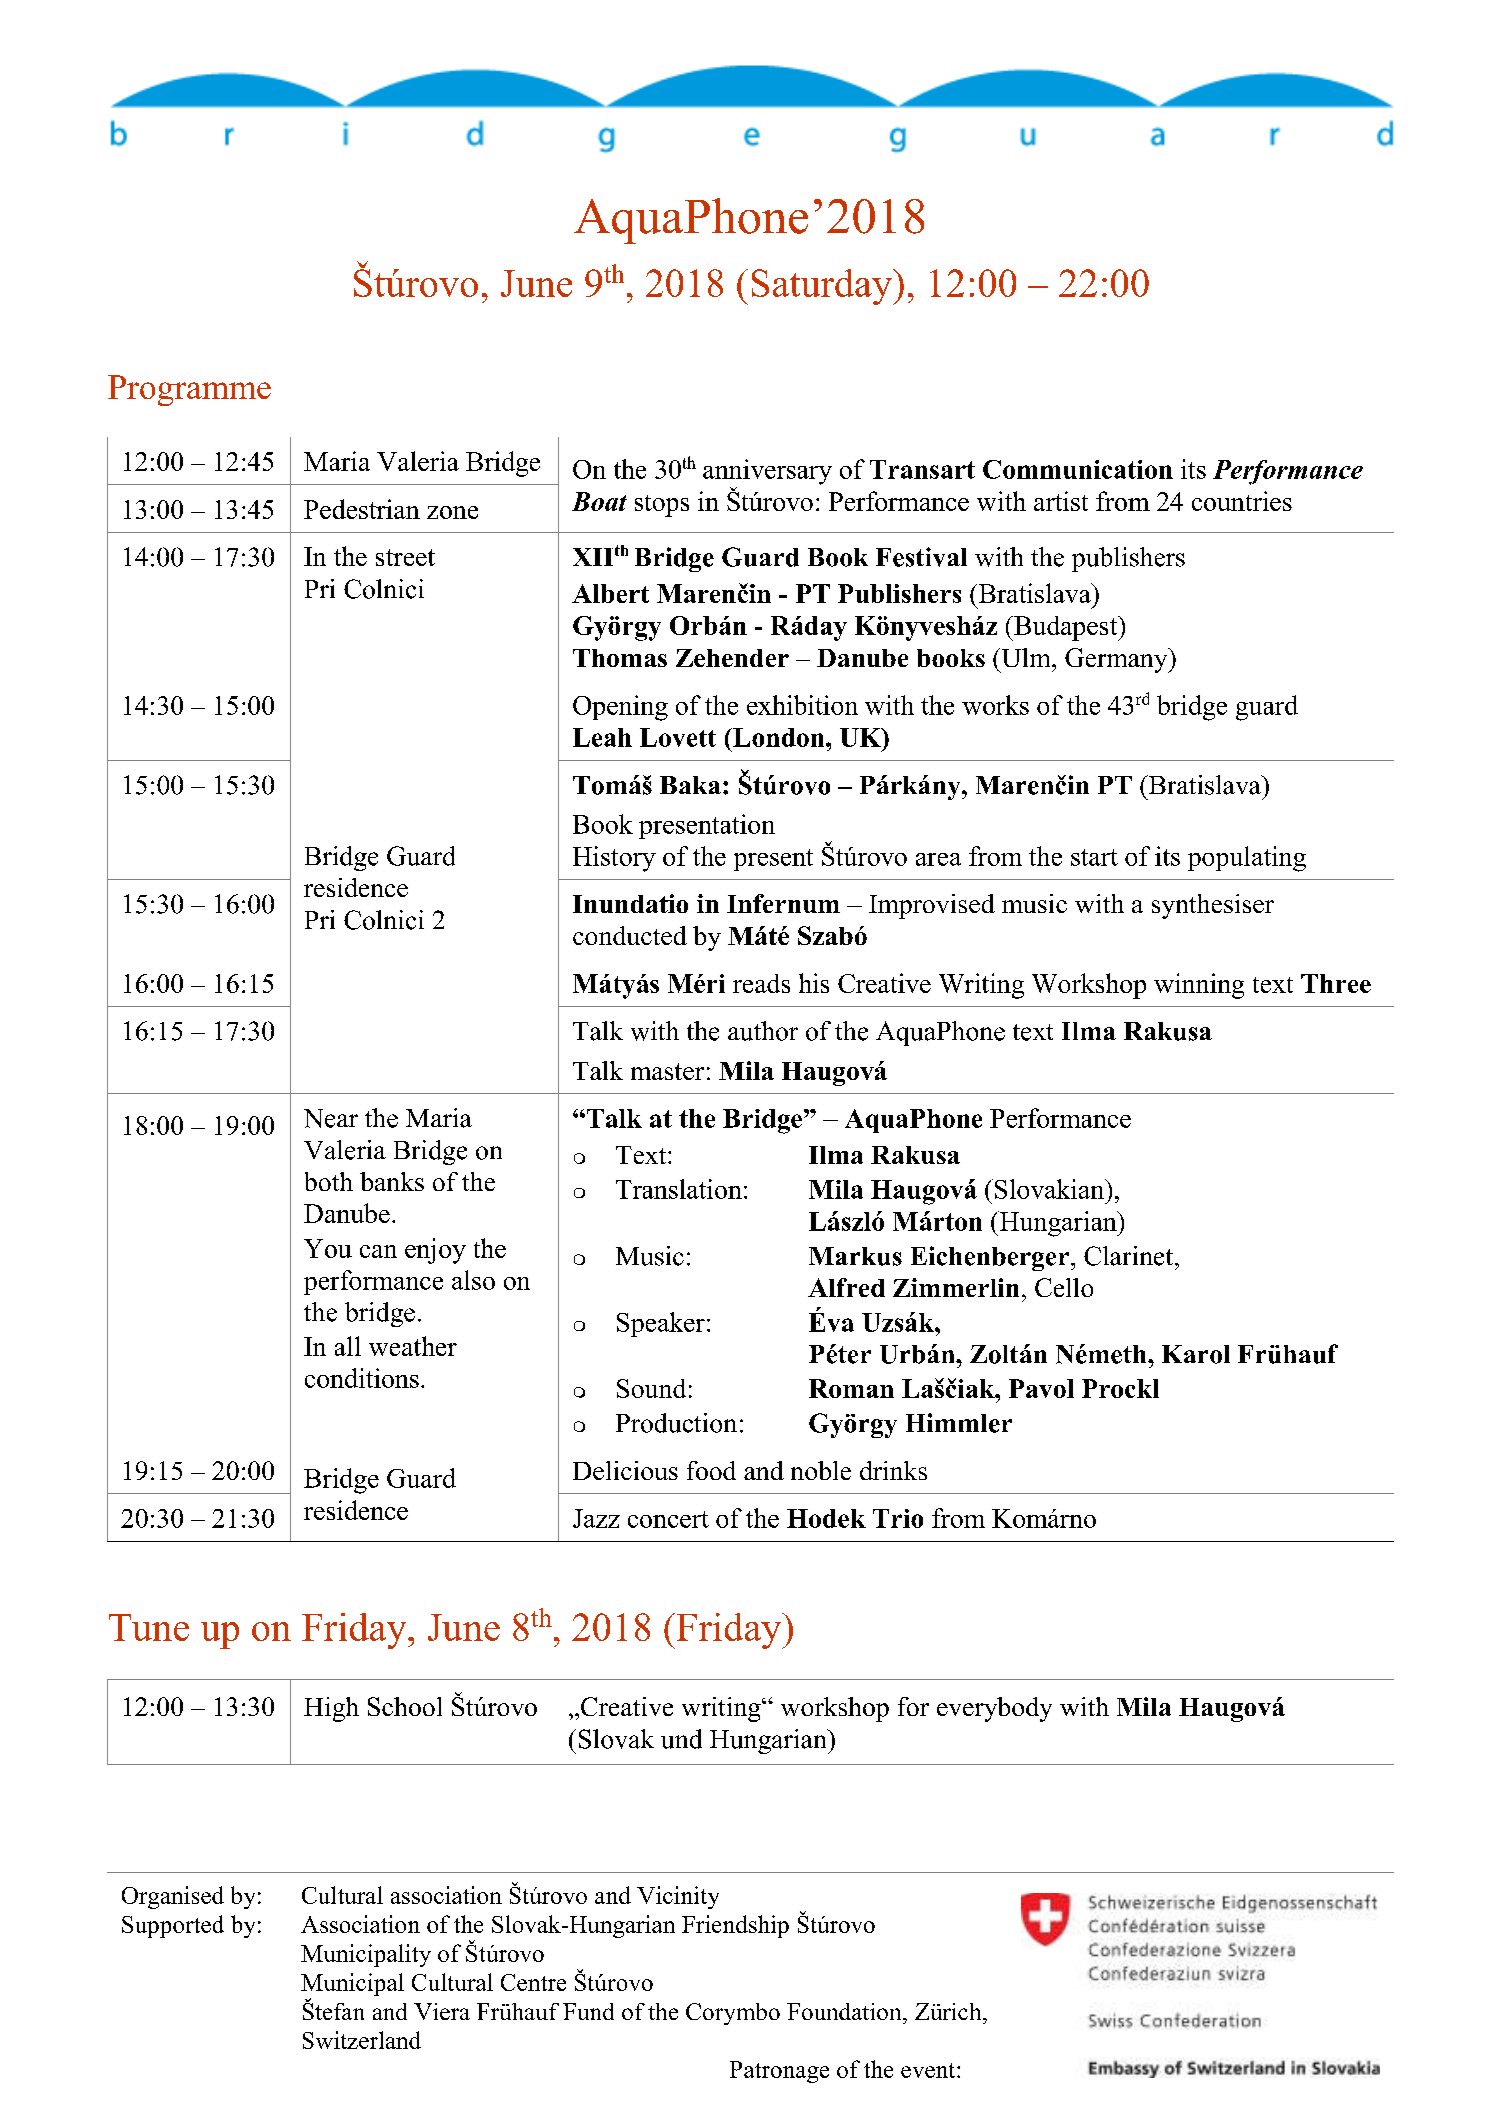 Image resolution: width=1501 pixels, height=2123 pixels. Describe the element at coordinates (779, 2072) in the page. I see `Patronage` at that location.
